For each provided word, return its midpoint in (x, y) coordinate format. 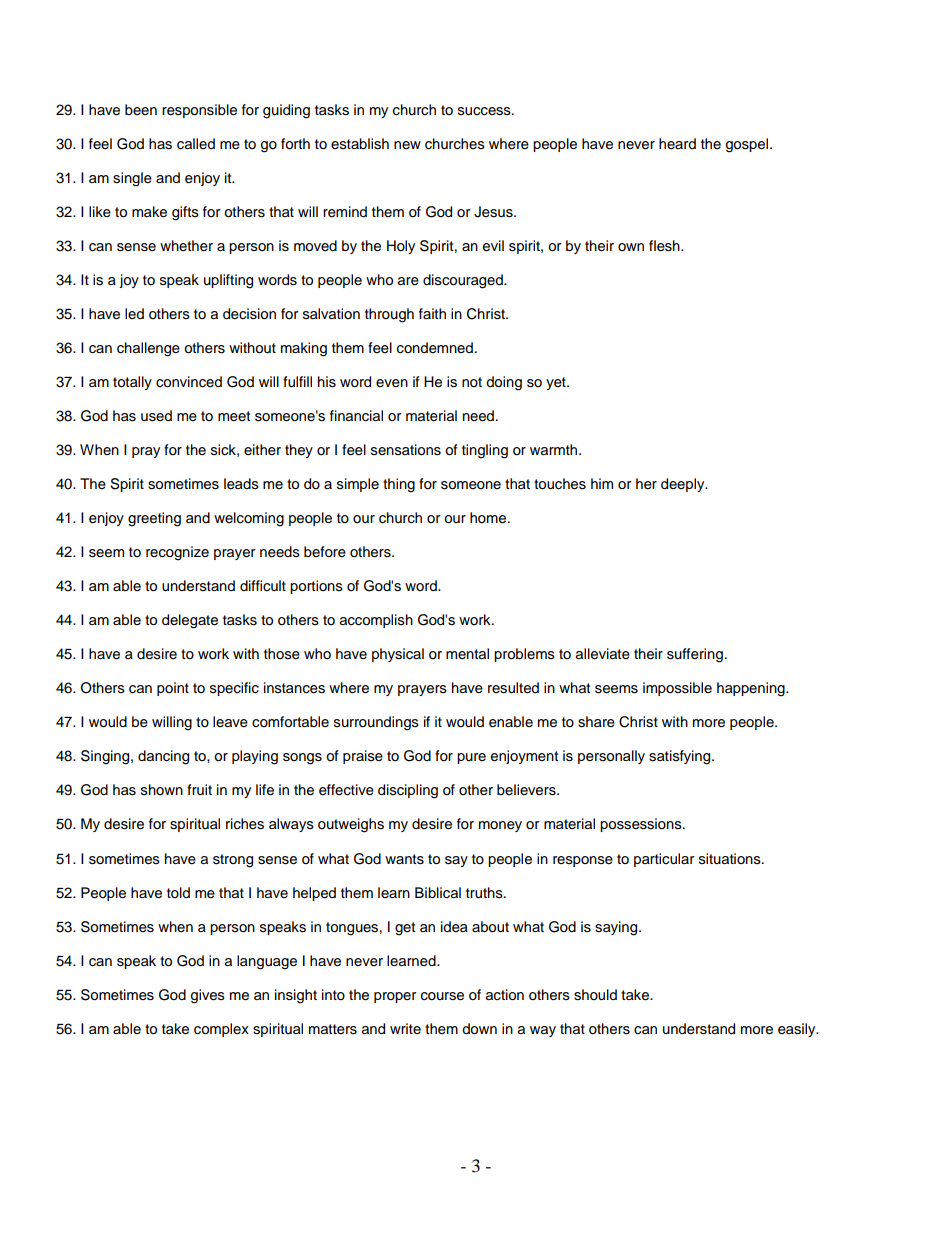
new (407, 145)
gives (208, 996)
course (442, 996)
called (196, 144)
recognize (177, 553)
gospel (747, 145)
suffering (695, 655)
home (489, 518)
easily (798, 1030)
